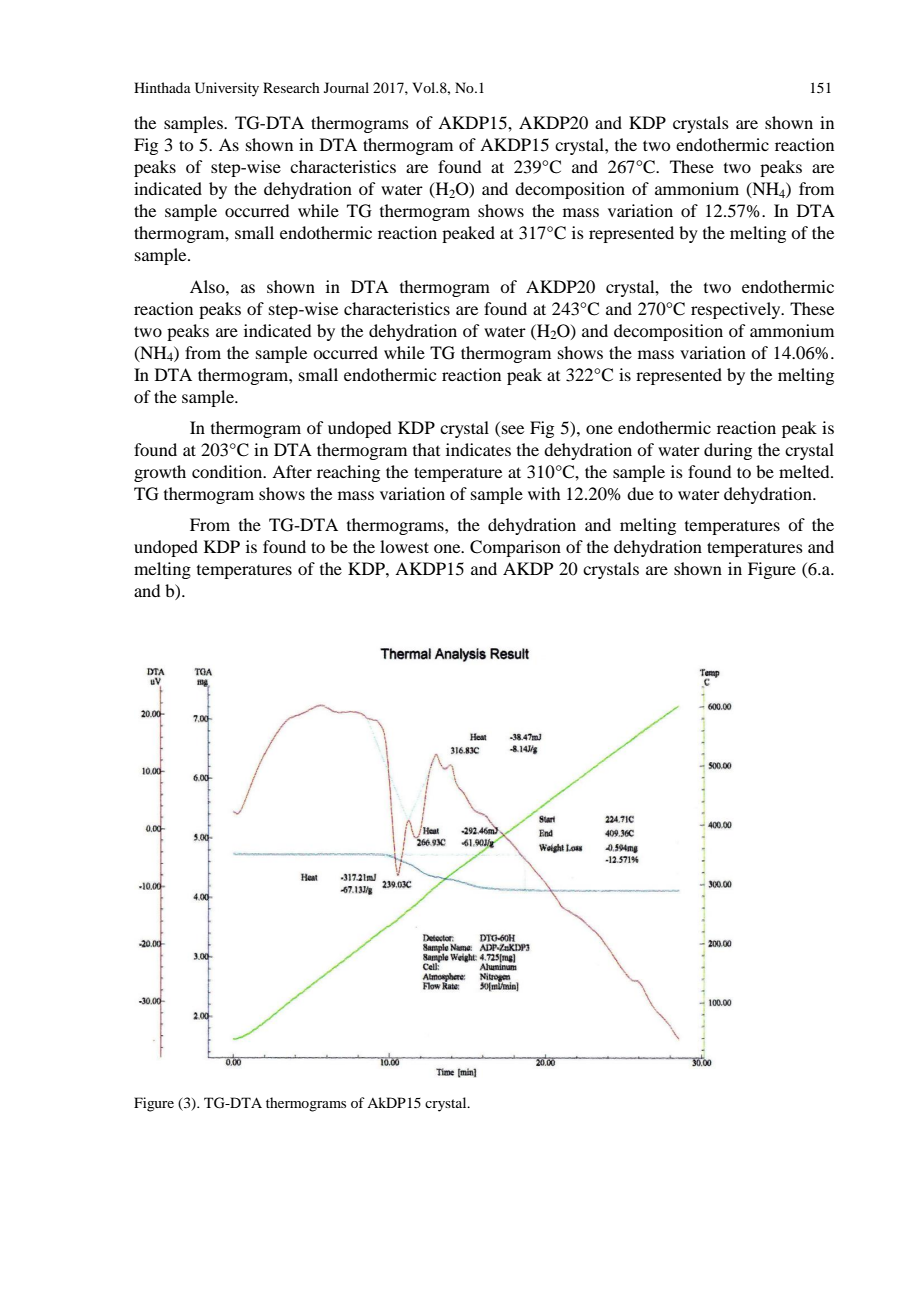 This document has height=1307, width=924. Describe the element at coordinates (346, 87) in the document. I see `Journal` at that location.
